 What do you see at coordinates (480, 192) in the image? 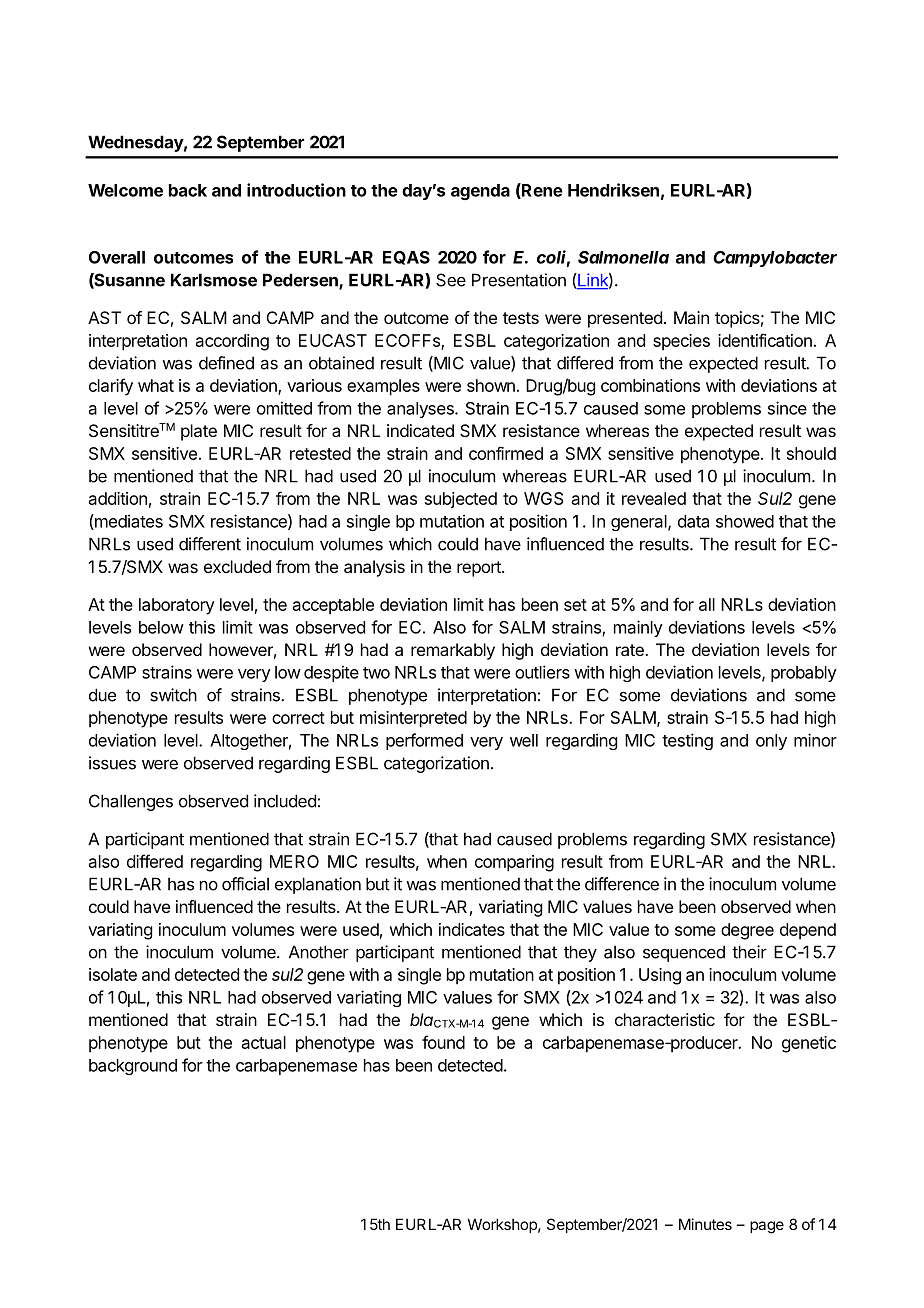
I see `agenda` at bounding box center [480, 192].
